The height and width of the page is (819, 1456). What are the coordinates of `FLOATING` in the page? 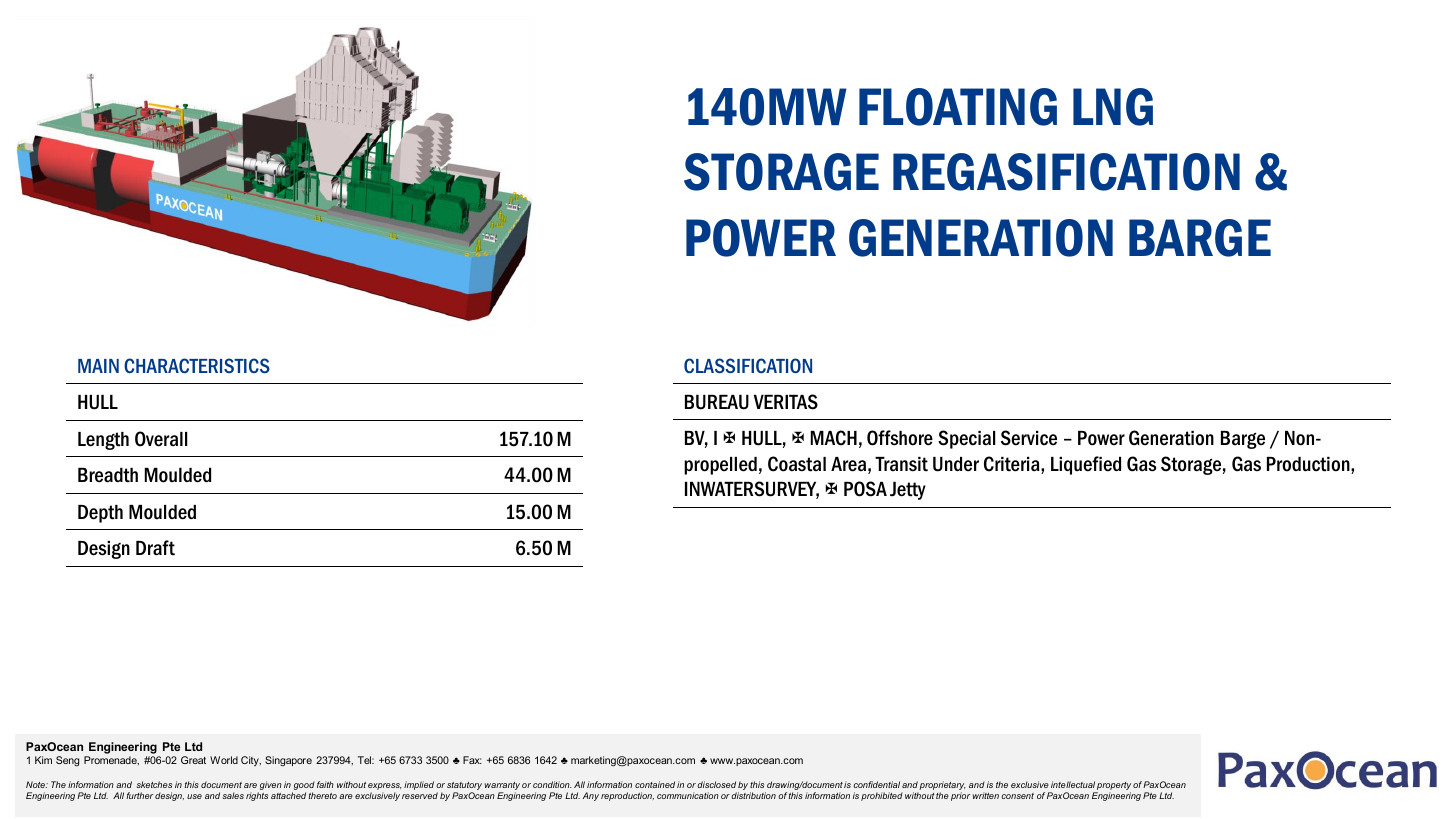 It's located at (958, 107).
